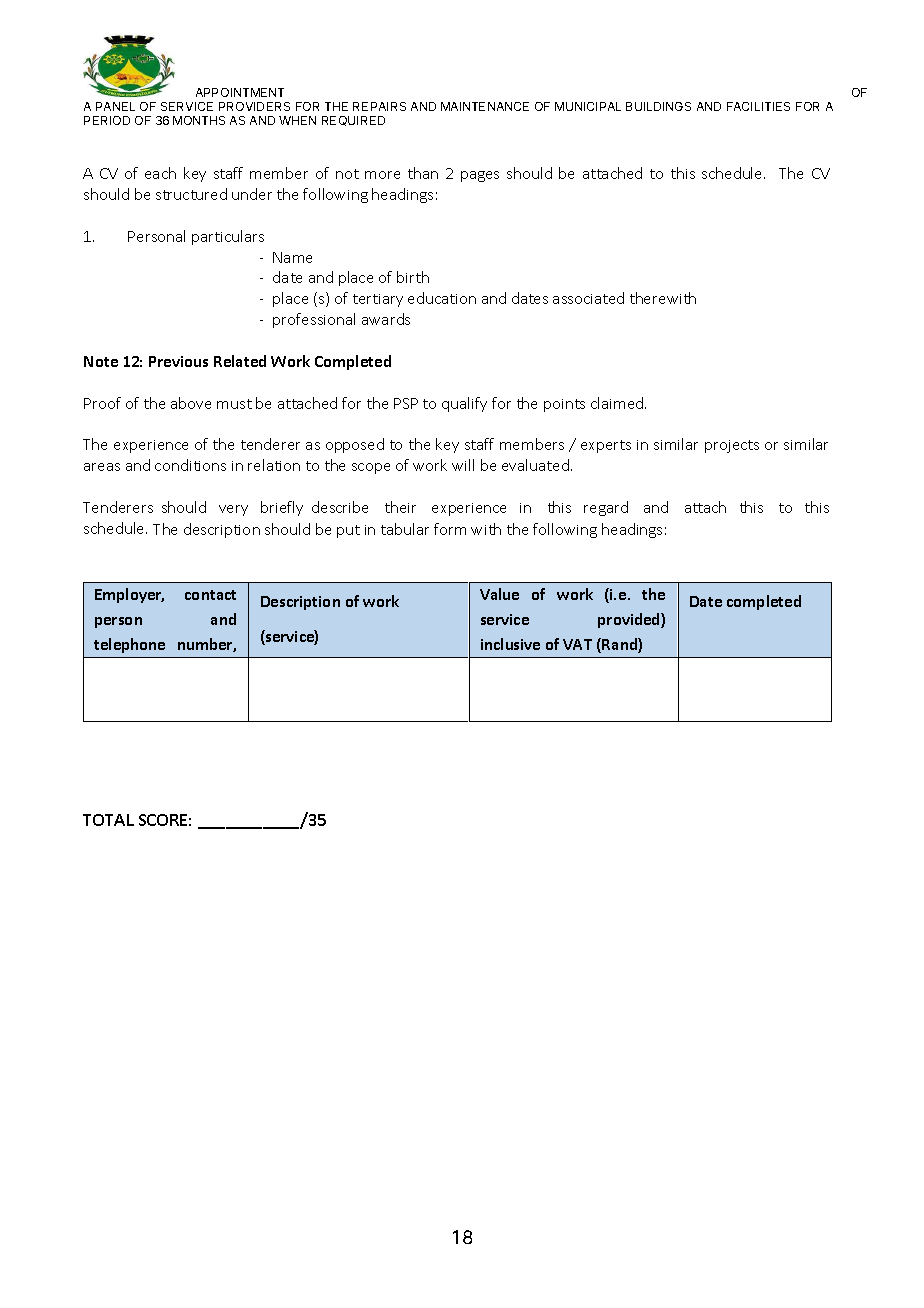 Image resolution: width=924 pixels, height=1308 pixels. I want to click on awards, so click(386, 319).
